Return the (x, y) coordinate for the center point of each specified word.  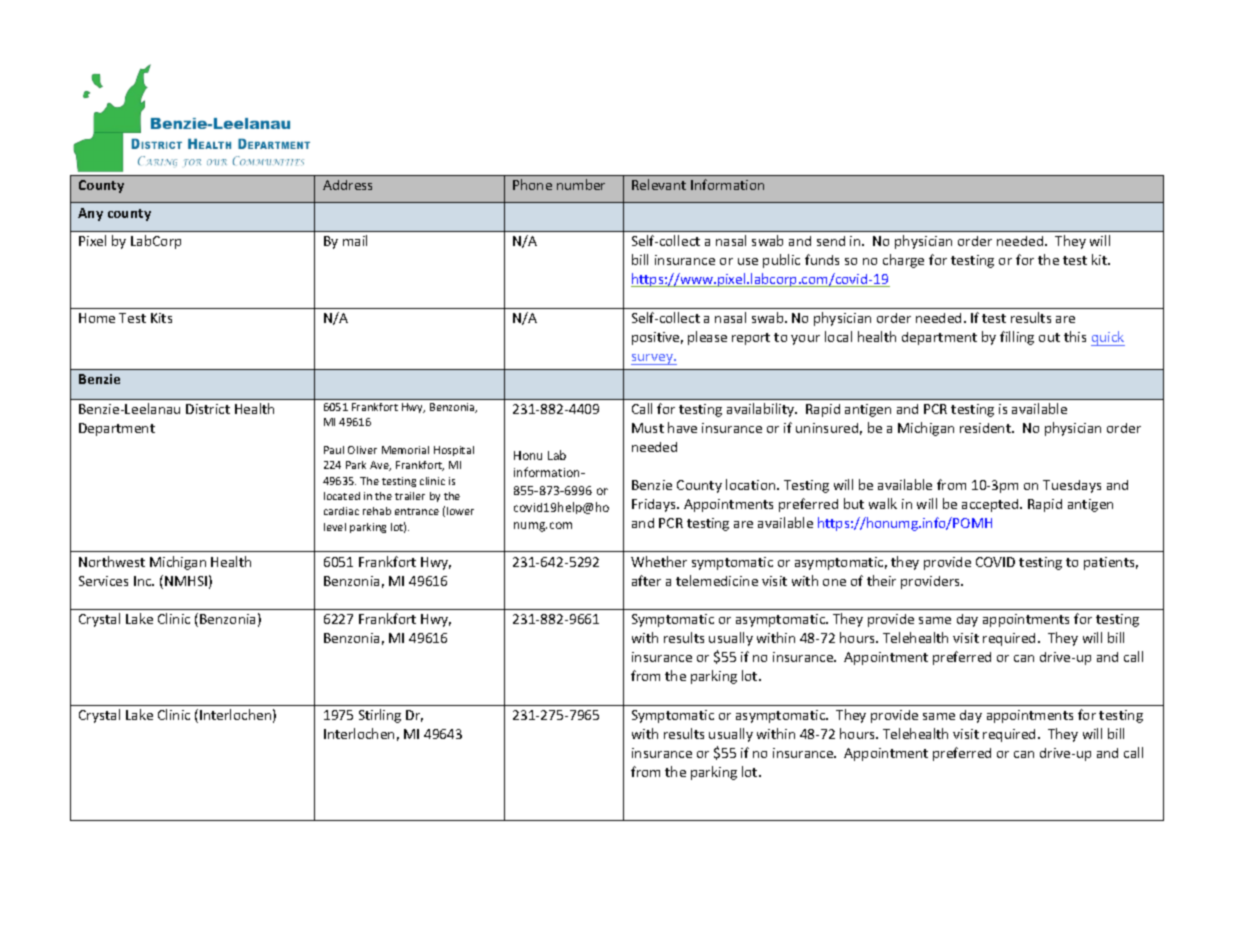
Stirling (380, 716)
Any (90, 214)
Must (648, 428)
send (831, 241)
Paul (334, 450)
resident (986, 428)
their (881, 580)
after (646, 580)
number (581, 184)
